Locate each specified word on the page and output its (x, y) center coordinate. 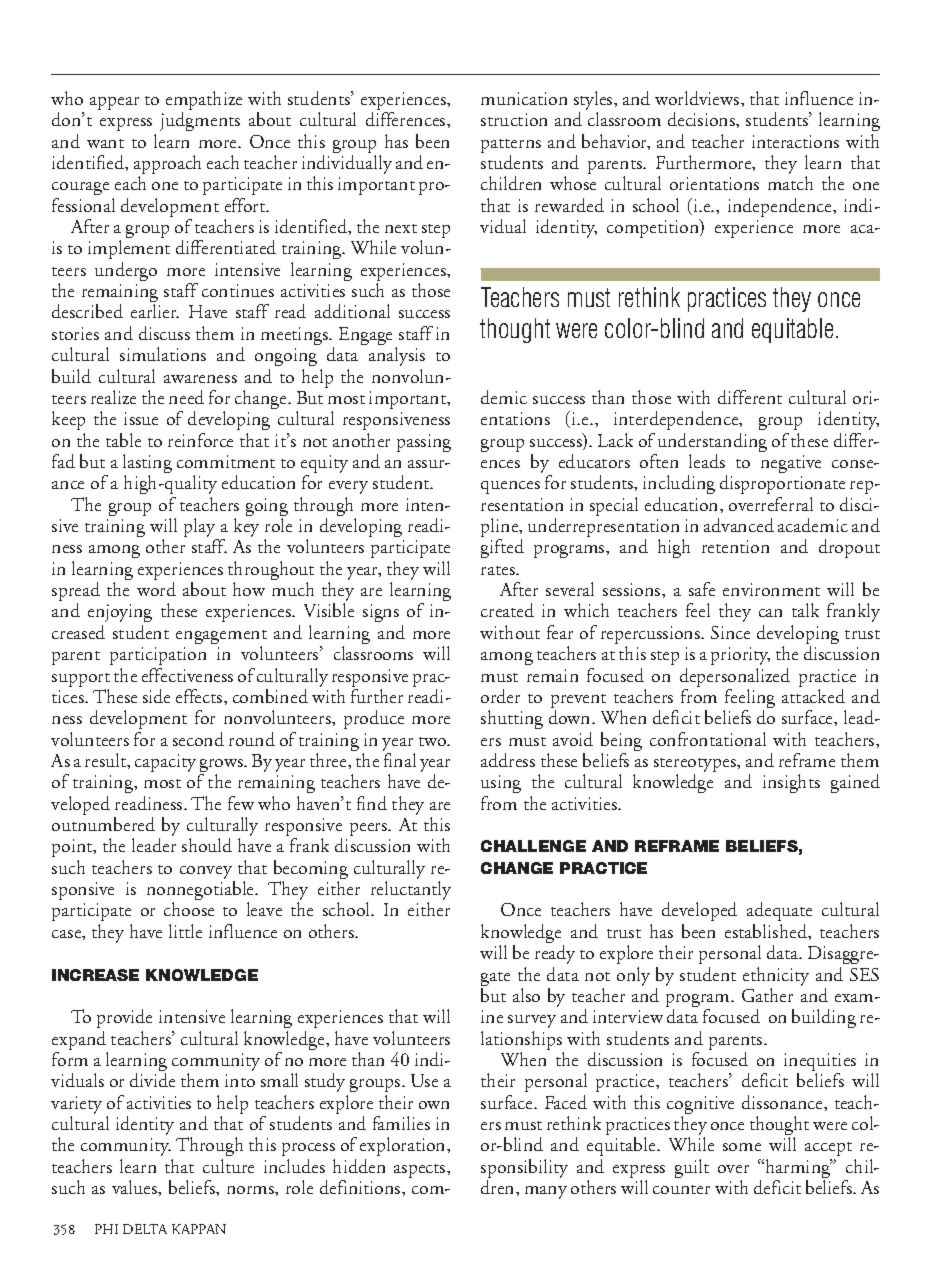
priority (740, 656)
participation (158, 656)
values (135, 1187)
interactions (795, 141)
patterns (511, 147)
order (500, 696)
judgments (200, 121)
